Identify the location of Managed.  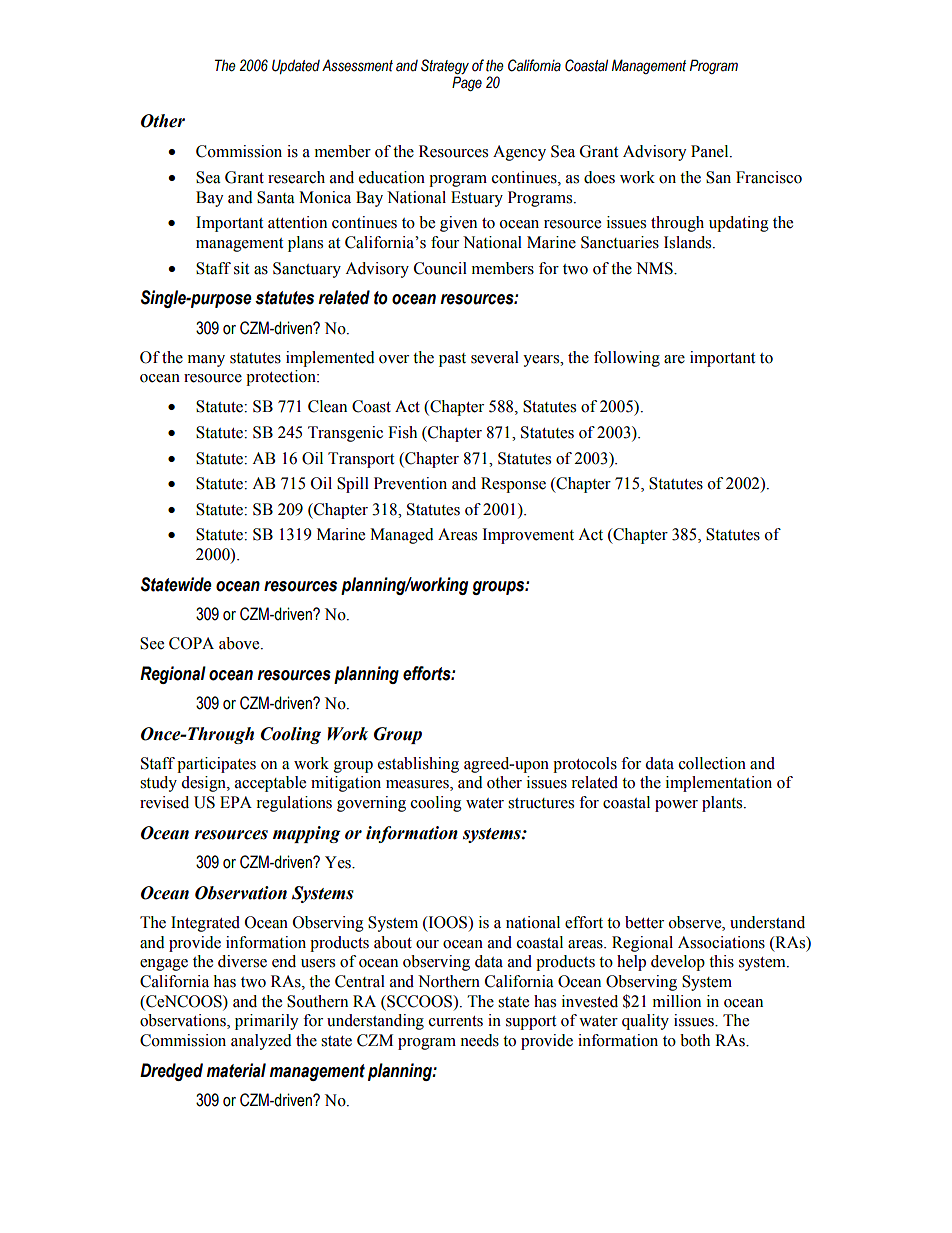
(402, 536).
